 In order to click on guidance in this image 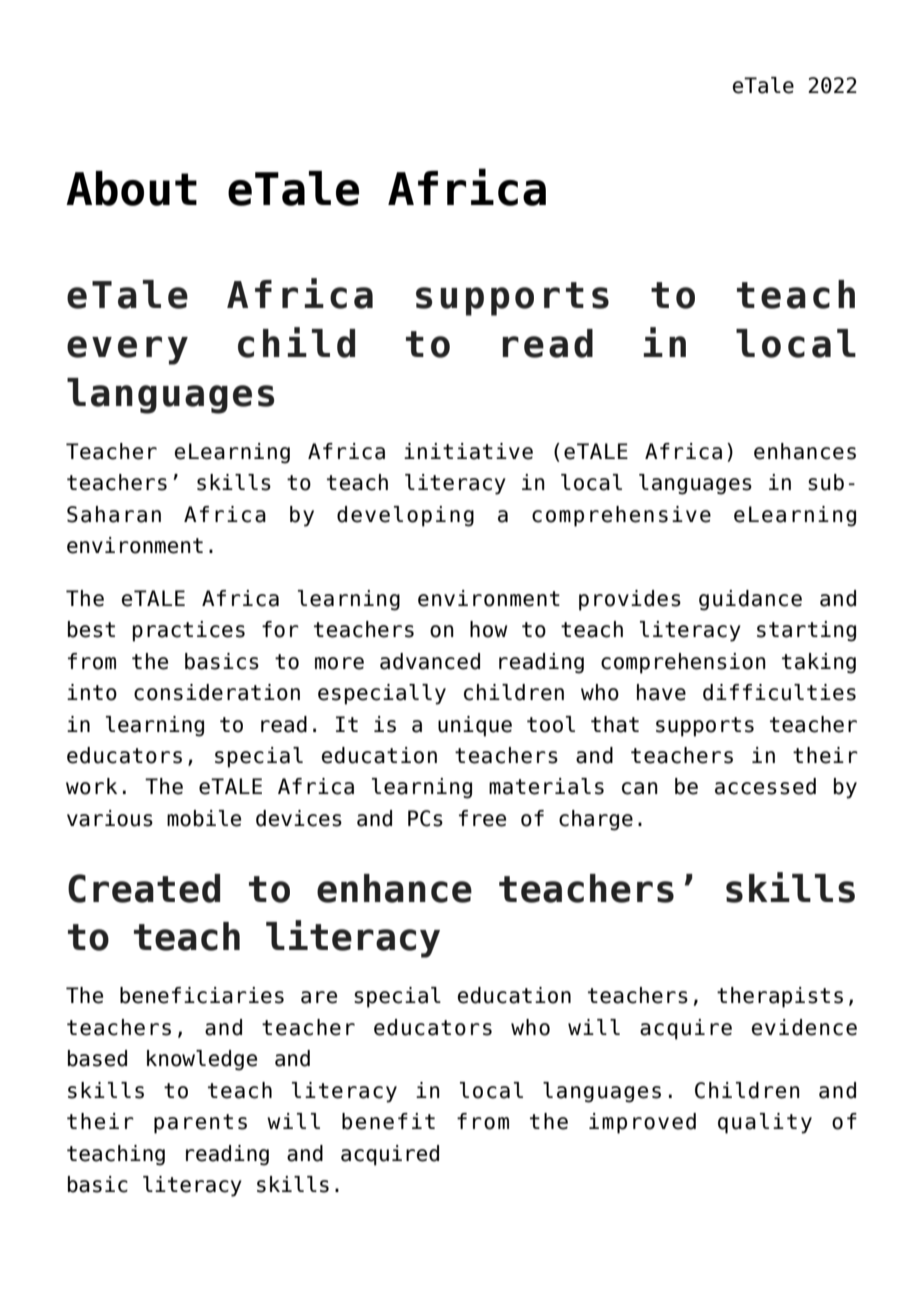, I will do `click(750, 600)`.
